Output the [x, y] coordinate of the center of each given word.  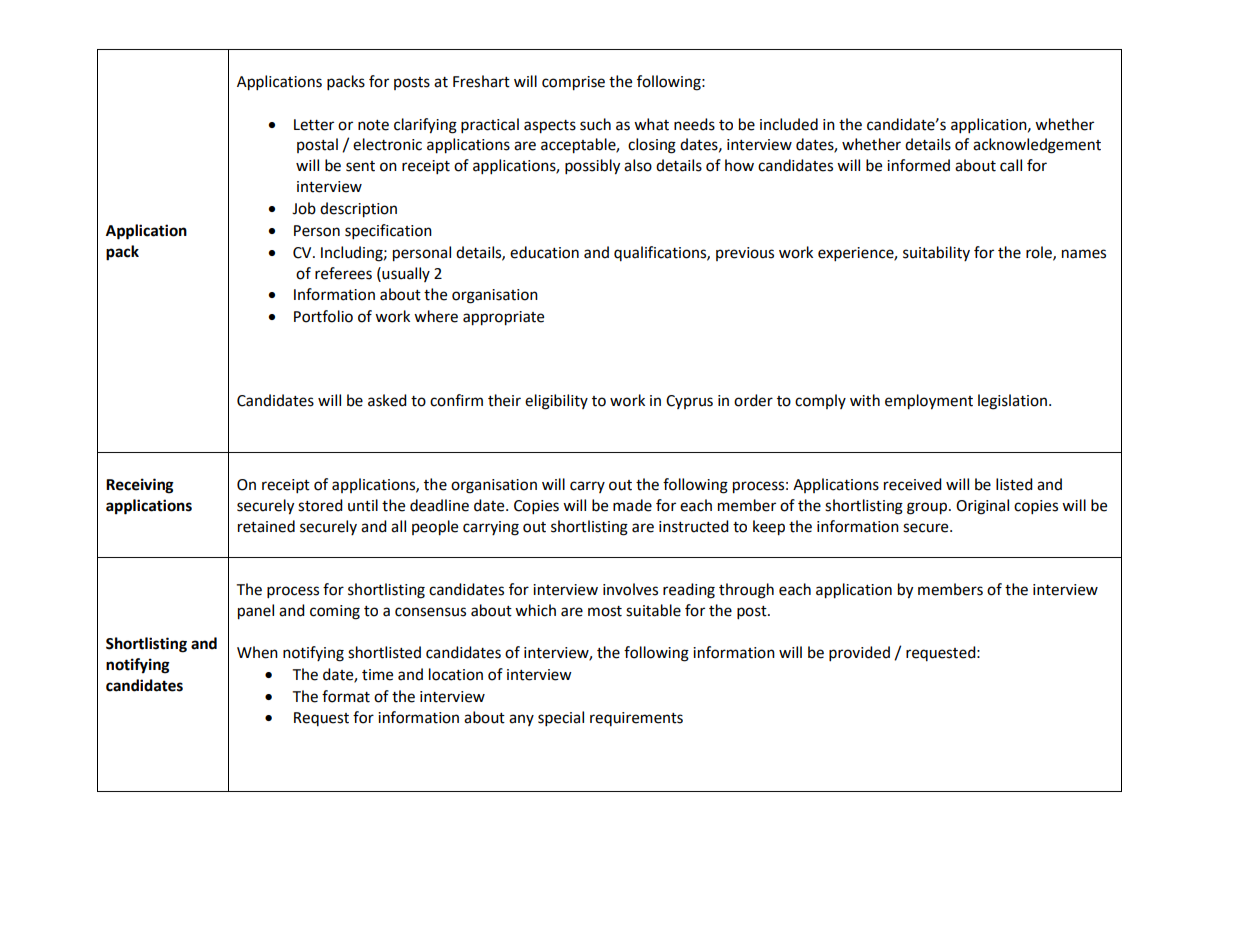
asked [387, 400]
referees [343, 273]
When [257, 652]
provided [859, 654]
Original [982, 507]
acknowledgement [1037, 146]
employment [929, 402]
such [595, 124]
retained [266, 526]
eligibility [556, 402]
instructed [694, 526]
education [544, 252]
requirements [636, 719]
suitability [936, 253]
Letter [314, 125]
